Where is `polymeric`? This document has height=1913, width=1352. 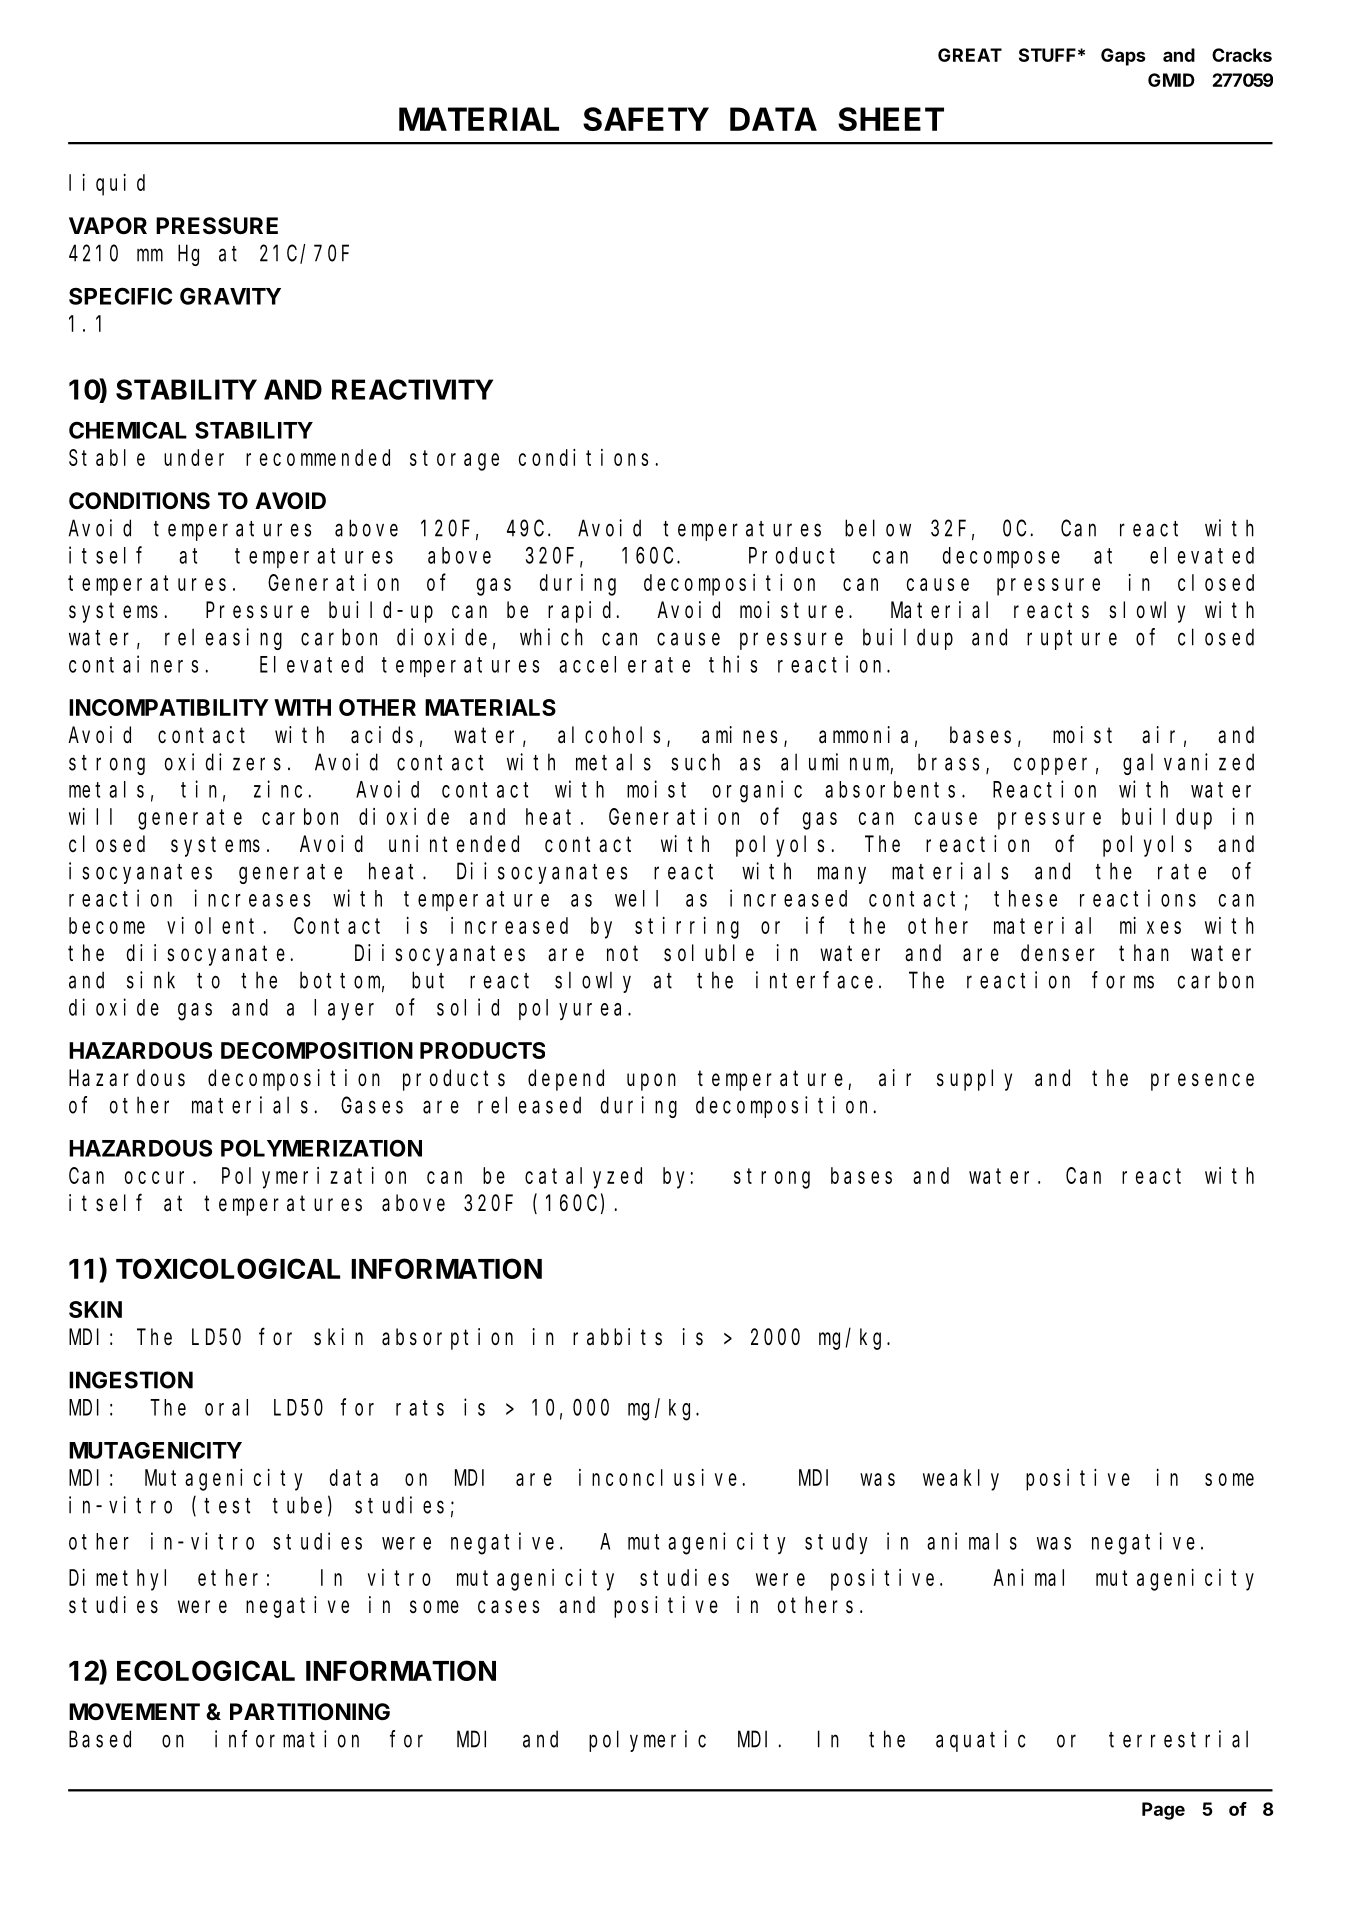 polymeric is located at coordinates (647, 1741).
